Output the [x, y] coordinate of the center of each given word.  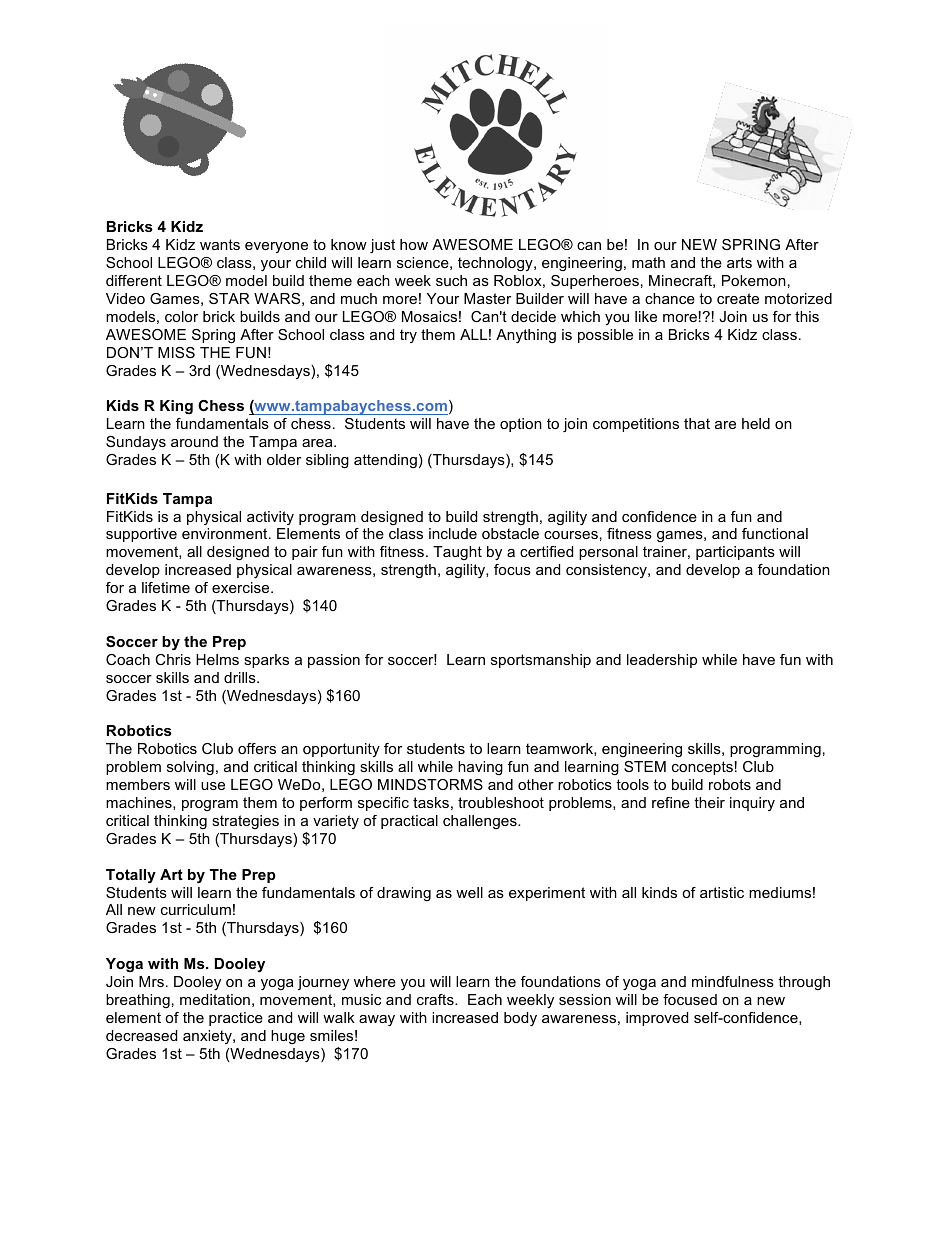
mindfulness [733, 981]
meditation [215, 999]
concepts [702, 768]
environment [226, 533]
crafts [436, 999]
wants [220, 244]
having [480, 768]
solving [190, 768]
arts [739, 262]
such [451, 280]
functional [775, 533]
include [453, 533]
